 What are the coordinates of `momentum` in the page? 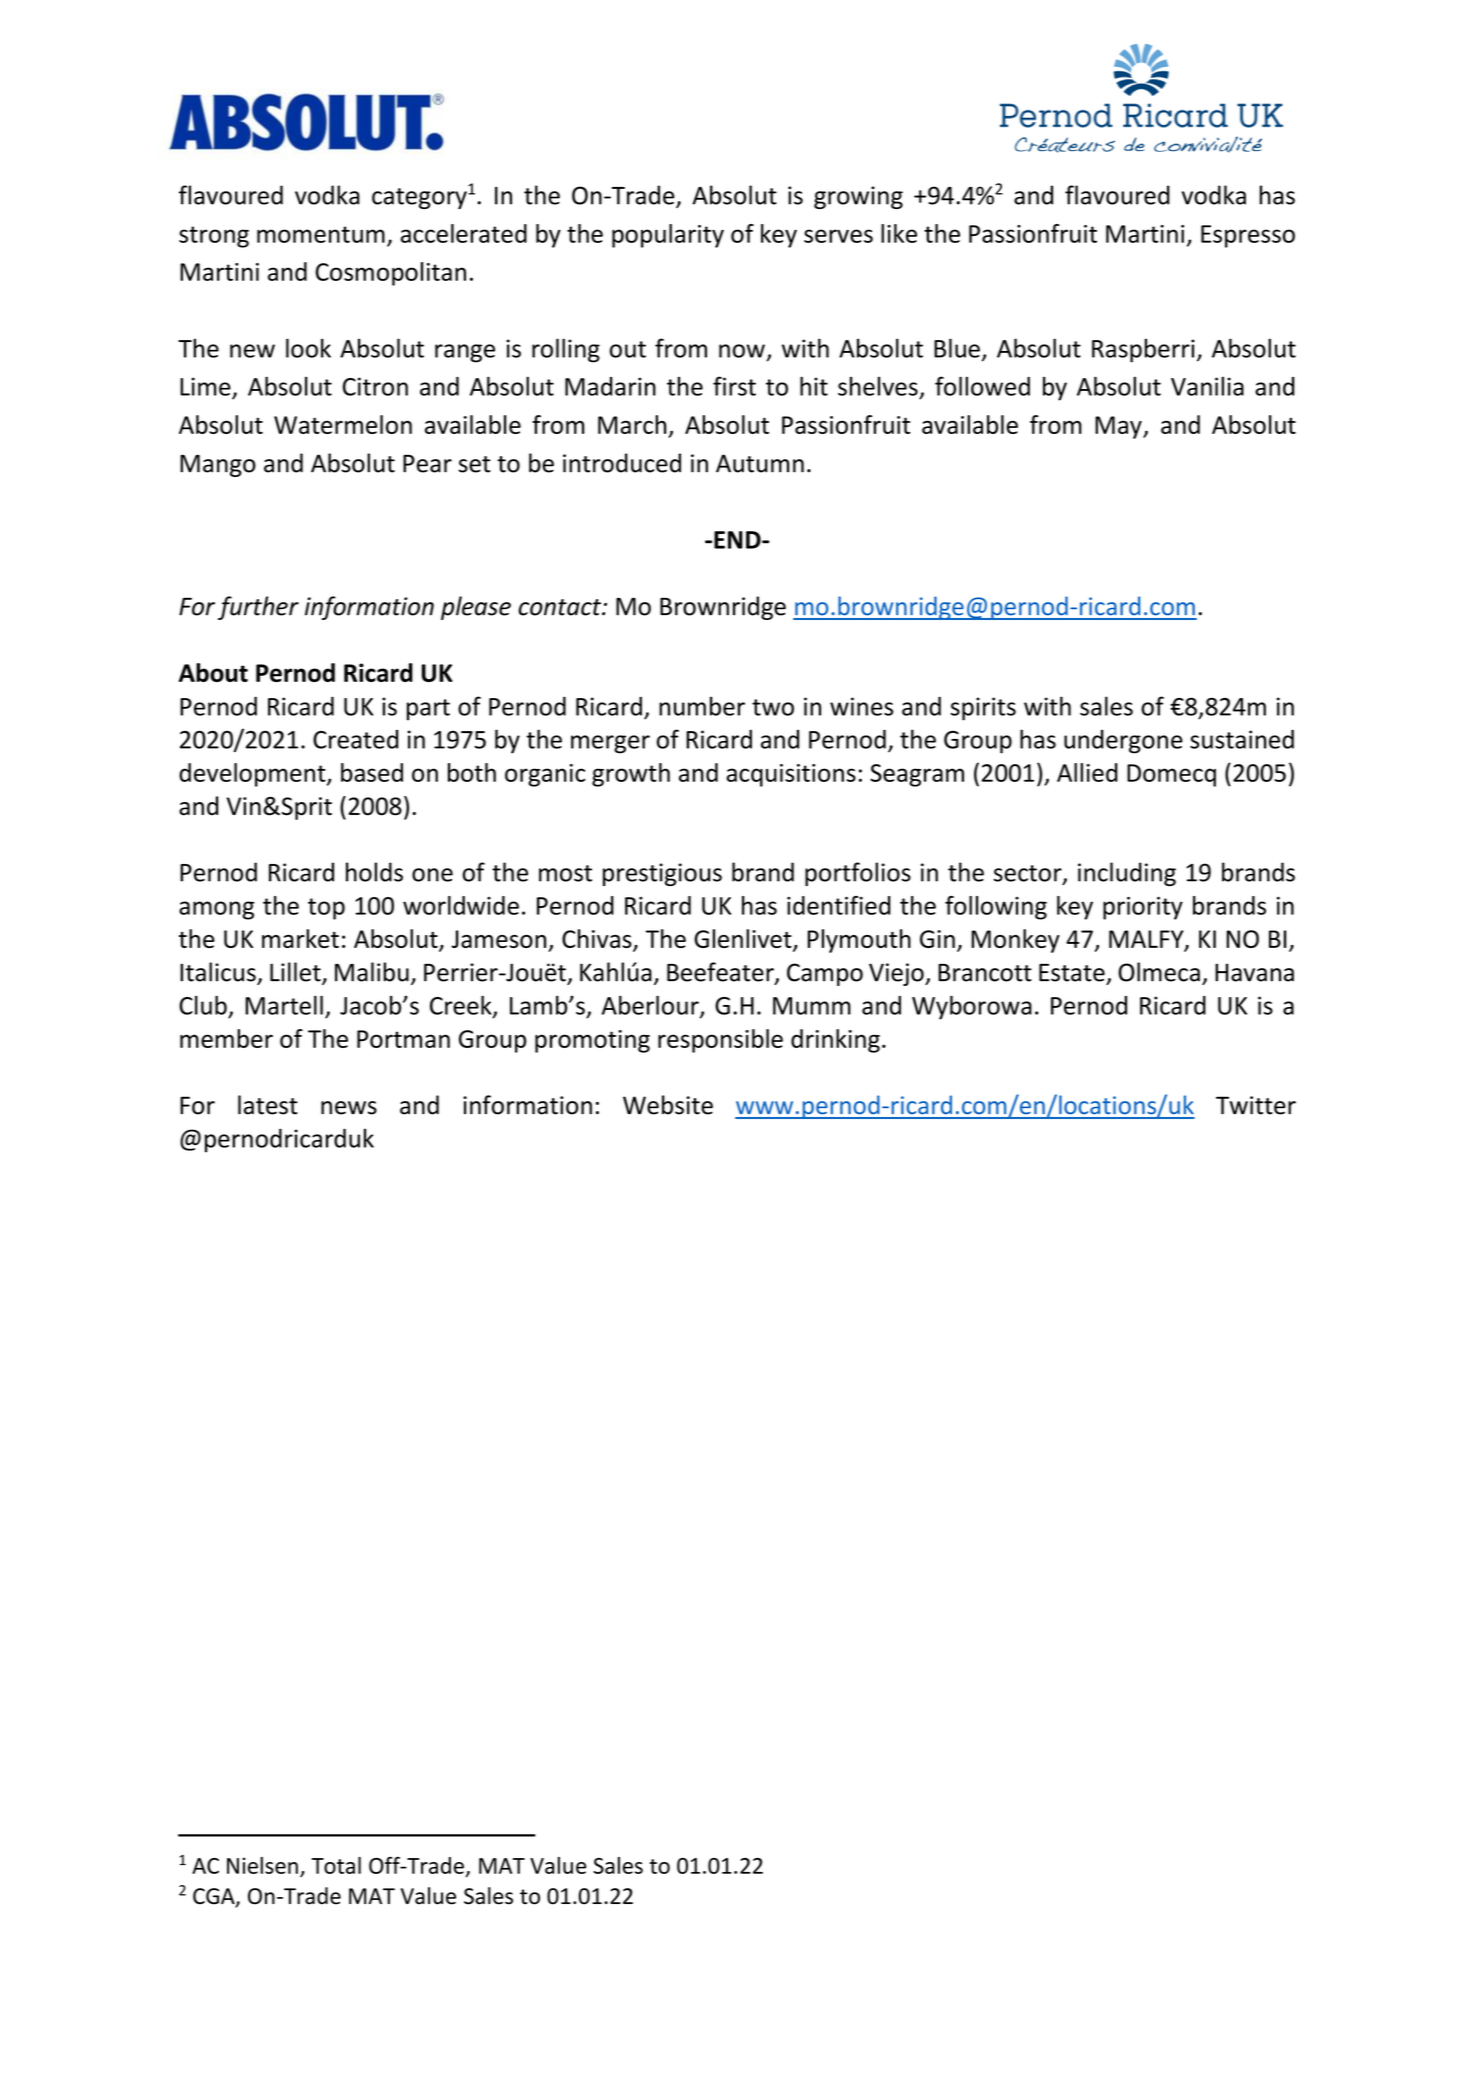 It's located at (321, 234).
